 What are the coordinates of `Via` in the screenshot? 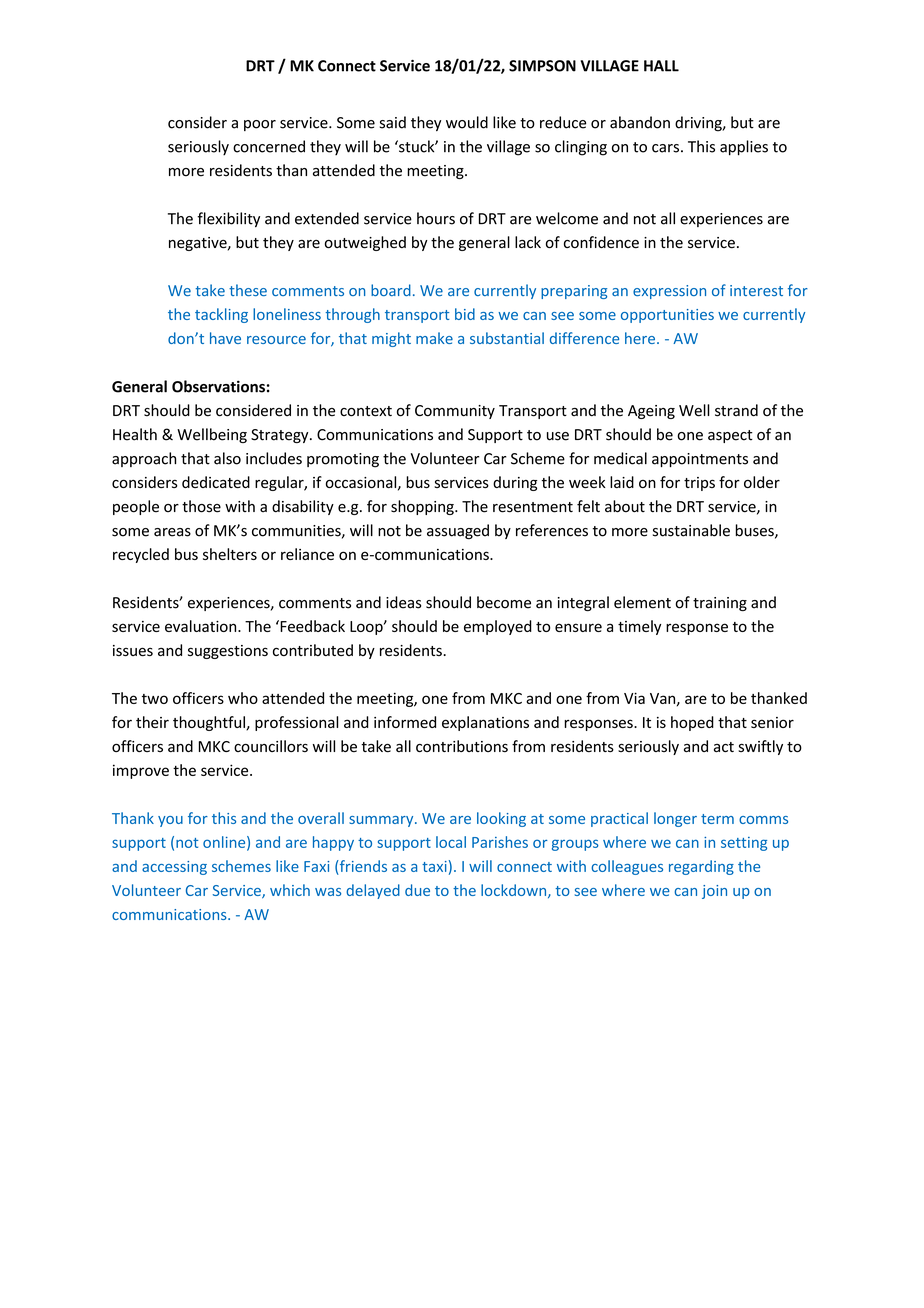 It's located at (634, 698).
